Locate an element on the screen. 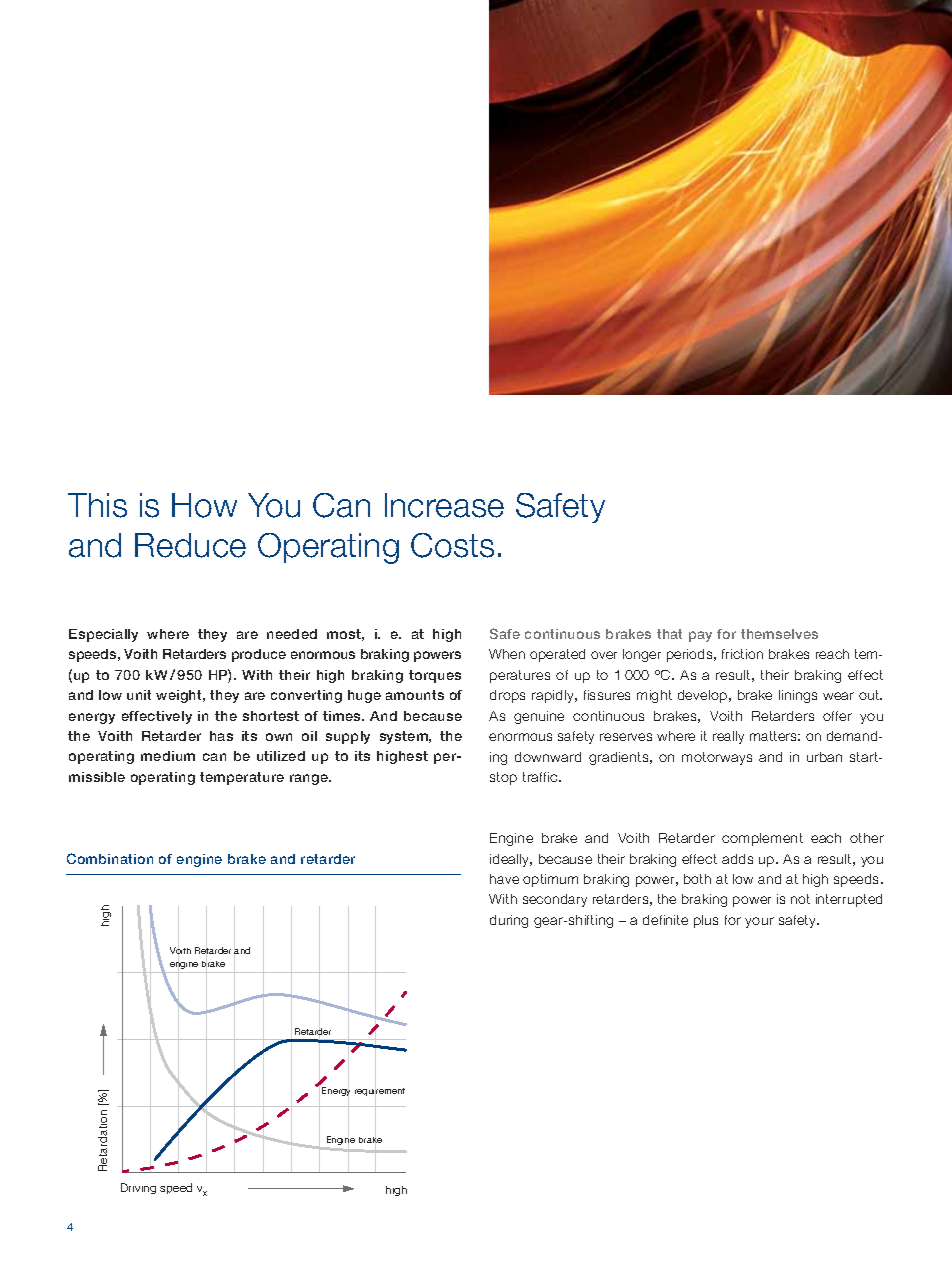 Image resolution: width=952 pixels, height=1270 pixels. Driving is located at coordinates (138, 1188).
